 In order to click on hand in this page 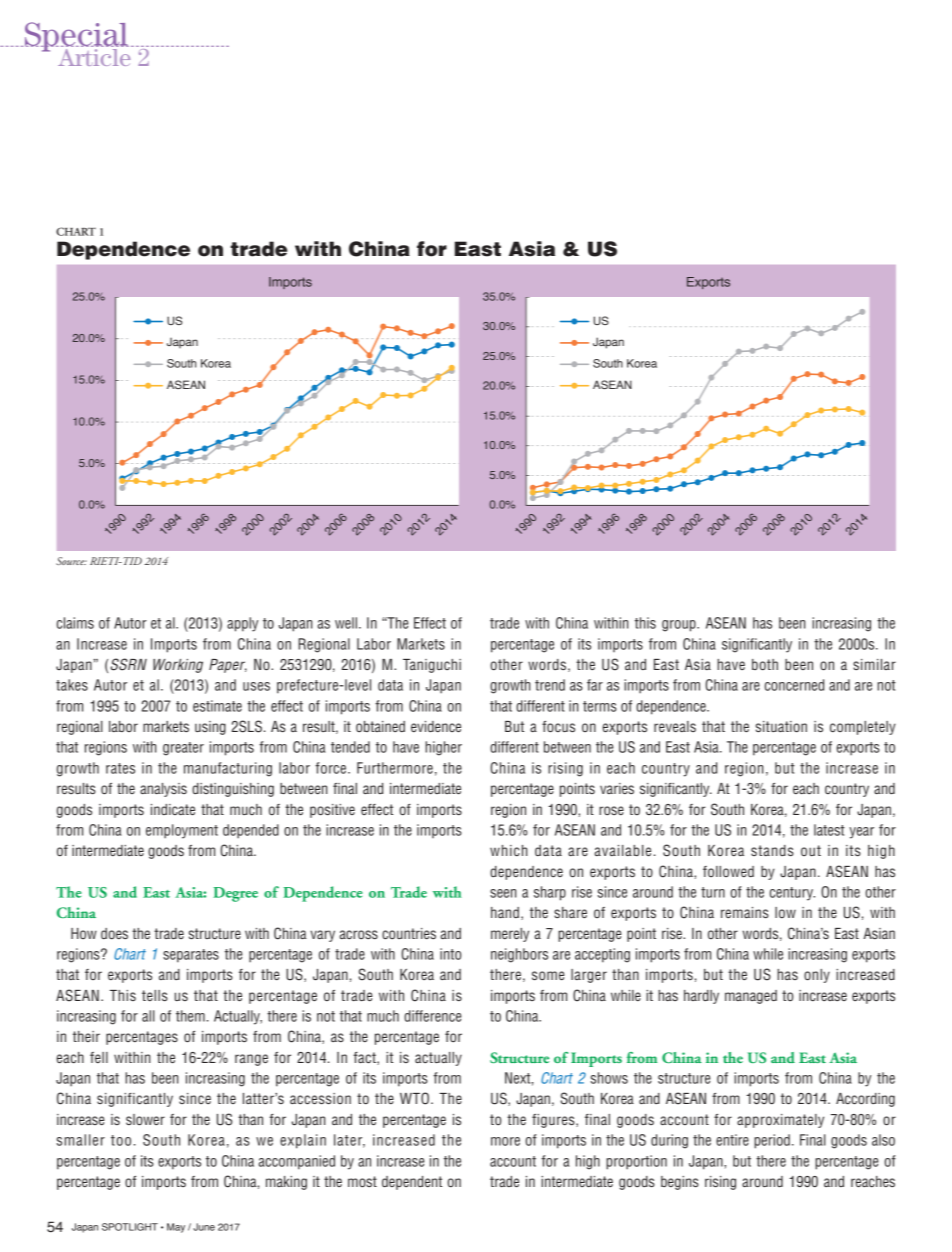, I will do `click(505, 912)`.
